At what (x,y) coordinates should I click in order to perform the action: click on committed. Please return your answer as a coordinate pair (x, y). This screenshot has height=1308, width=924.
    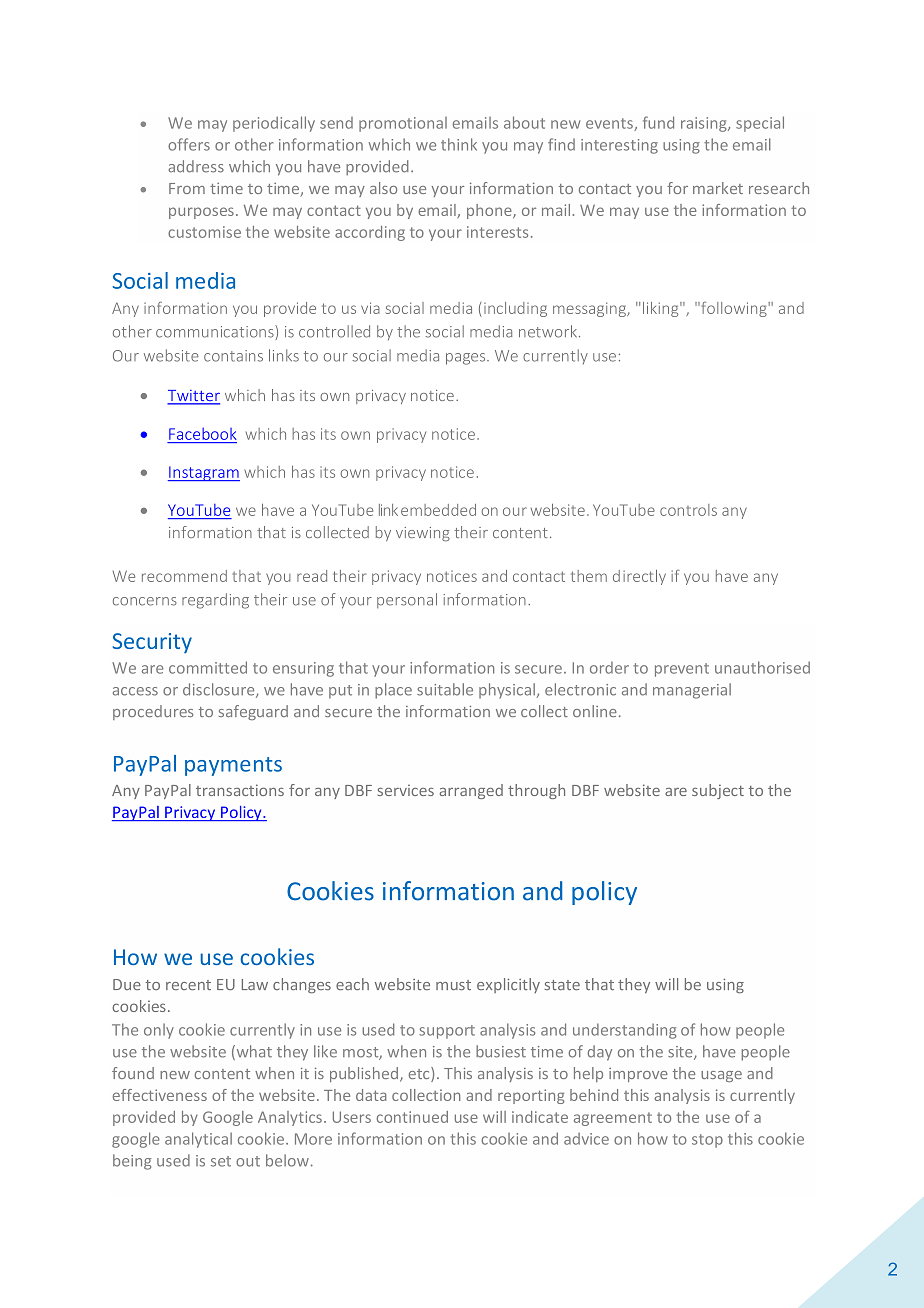
    Looking at the image, I should click on (208, 667).
